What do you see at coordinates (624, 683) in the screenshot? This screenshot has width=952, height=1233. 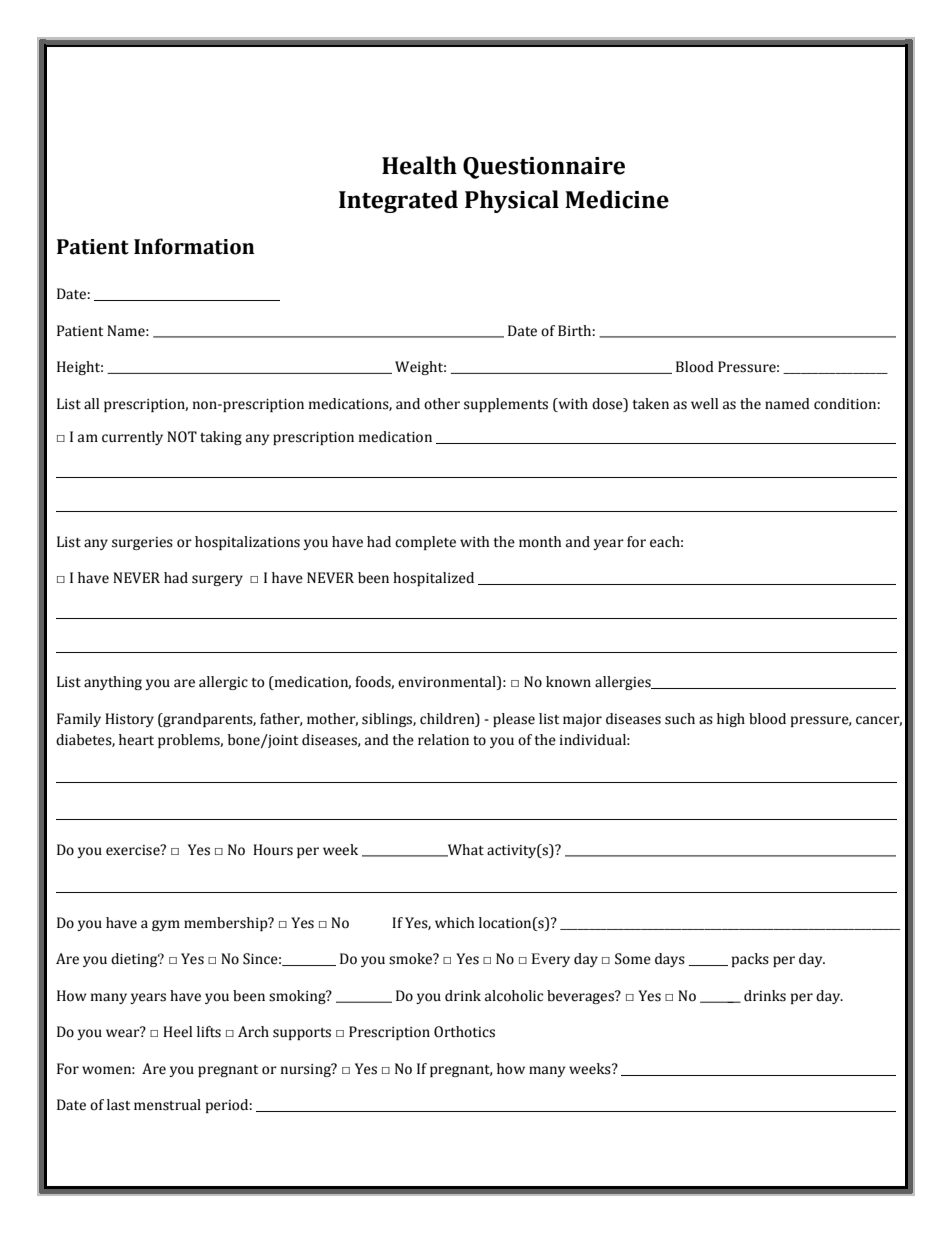 I see `allergies` at bounding box center [624, 683].
